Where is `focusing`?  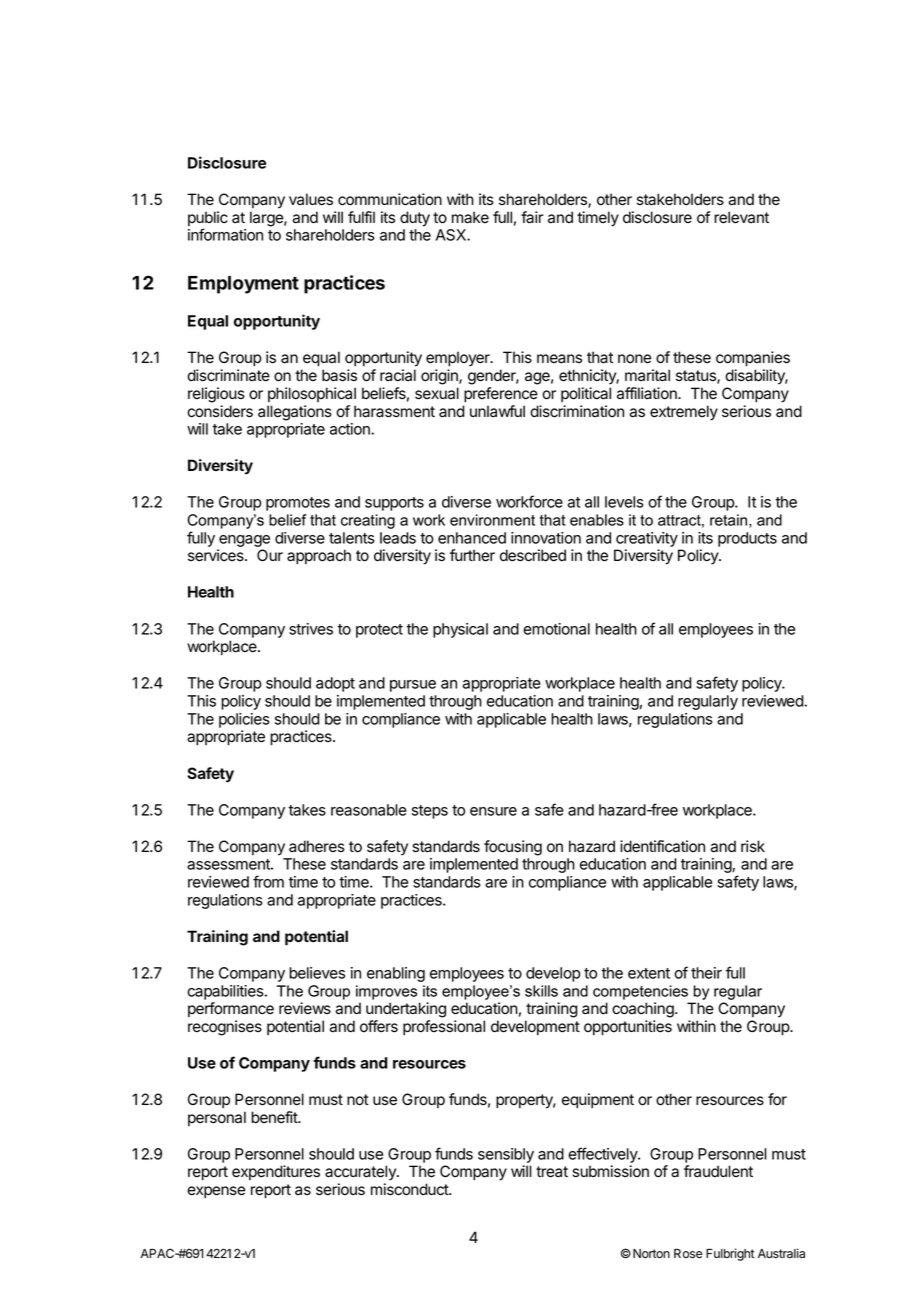 focusing is located at coordinates (513, 848).
